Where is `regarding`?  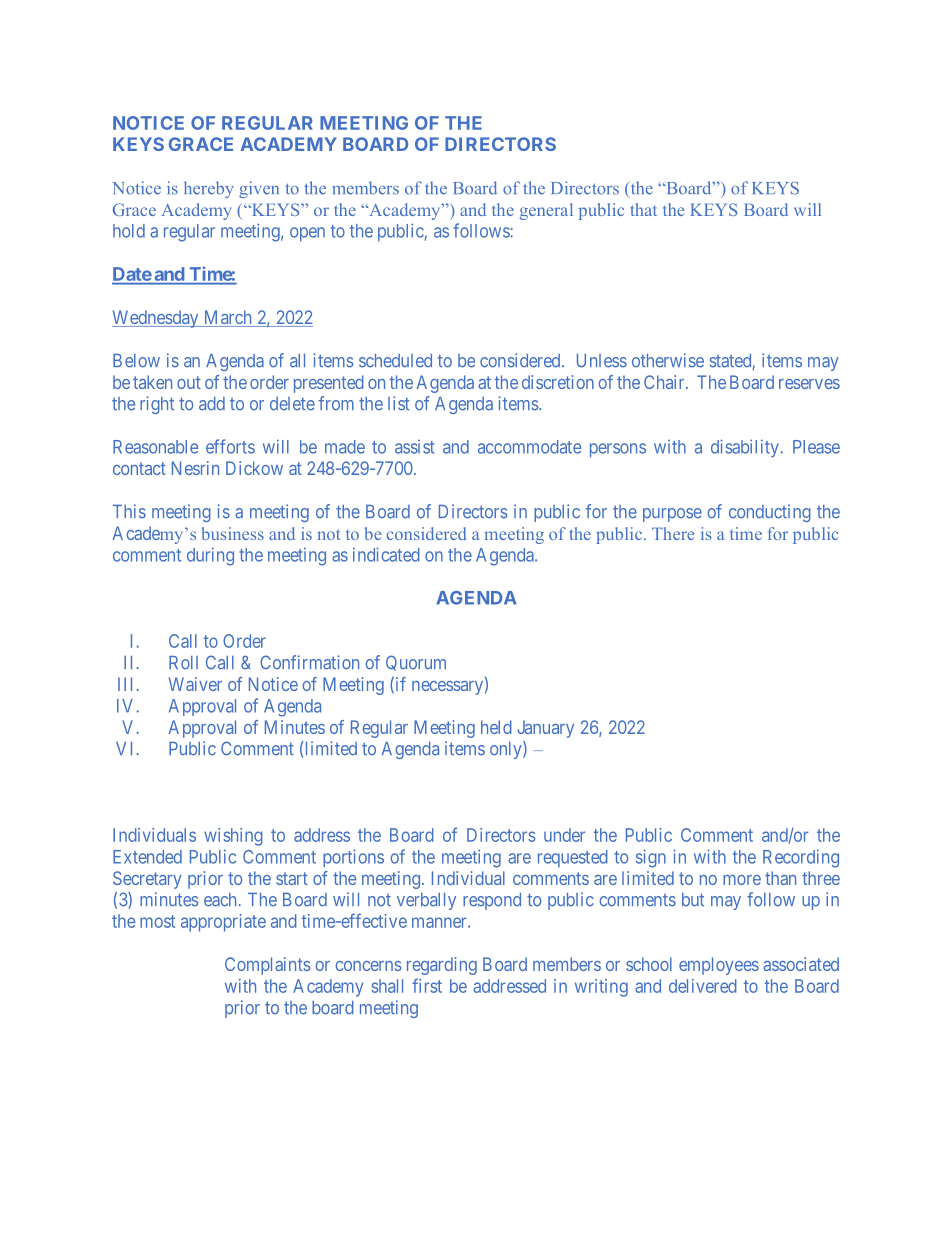
regarding is located at coordinates (442, 966).
